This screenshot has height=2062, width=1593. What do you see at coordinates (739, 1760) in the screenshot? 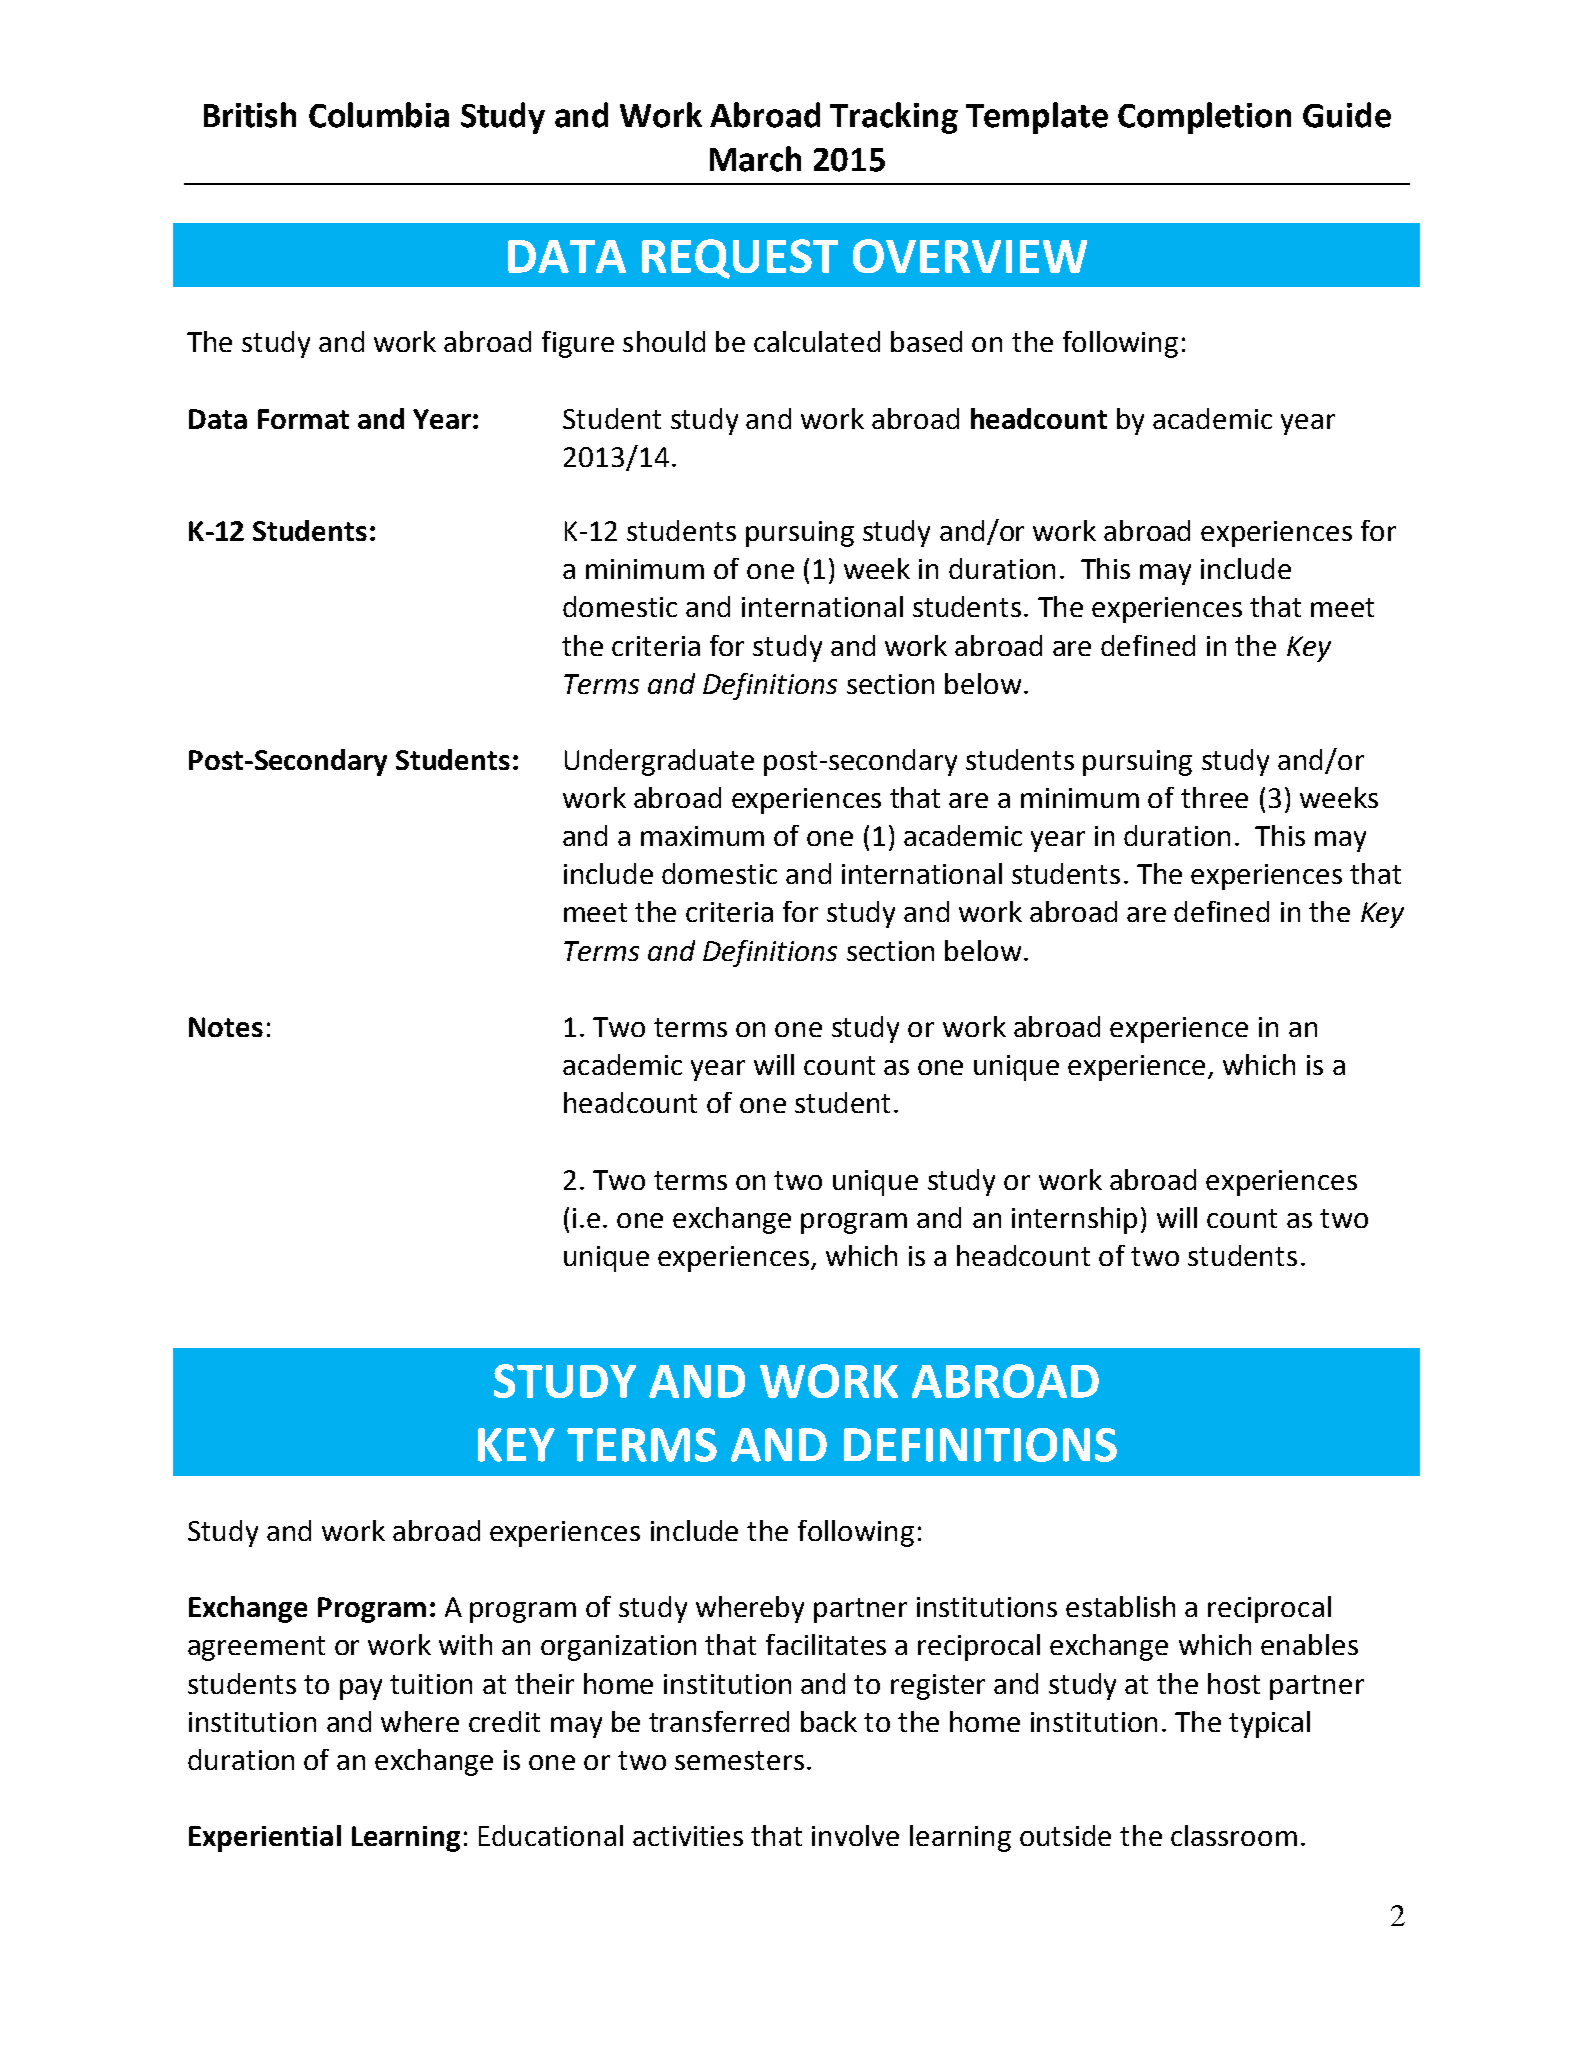
I see `semesters` at bounding box center [739, 1760].
